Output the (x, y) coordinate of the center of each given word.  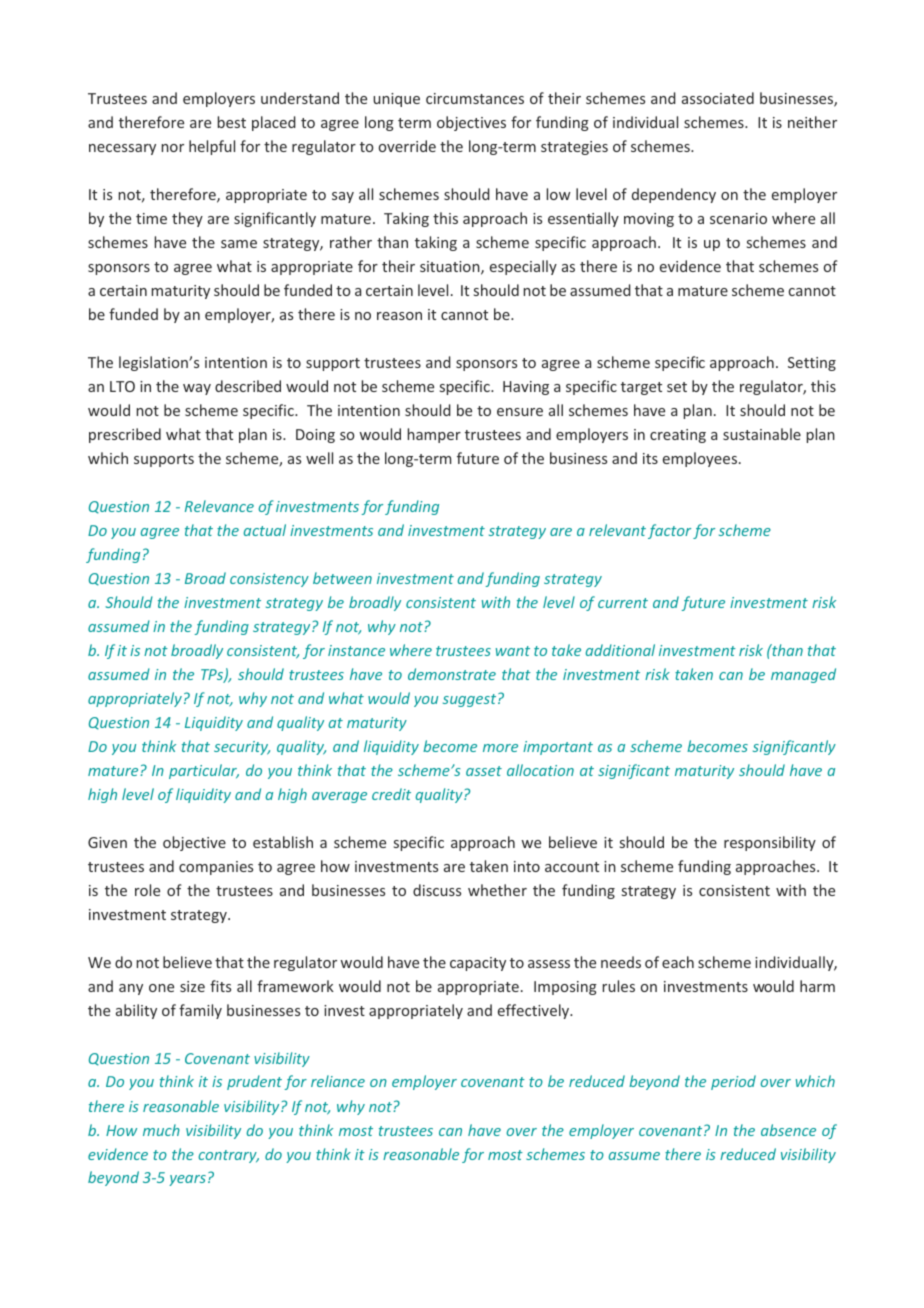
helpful (212, 147)
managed (803, 675)
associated (718, 98)
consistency (269, 580)
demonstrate (452, 674)
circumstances (475, 98)
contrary (228, 1156)
